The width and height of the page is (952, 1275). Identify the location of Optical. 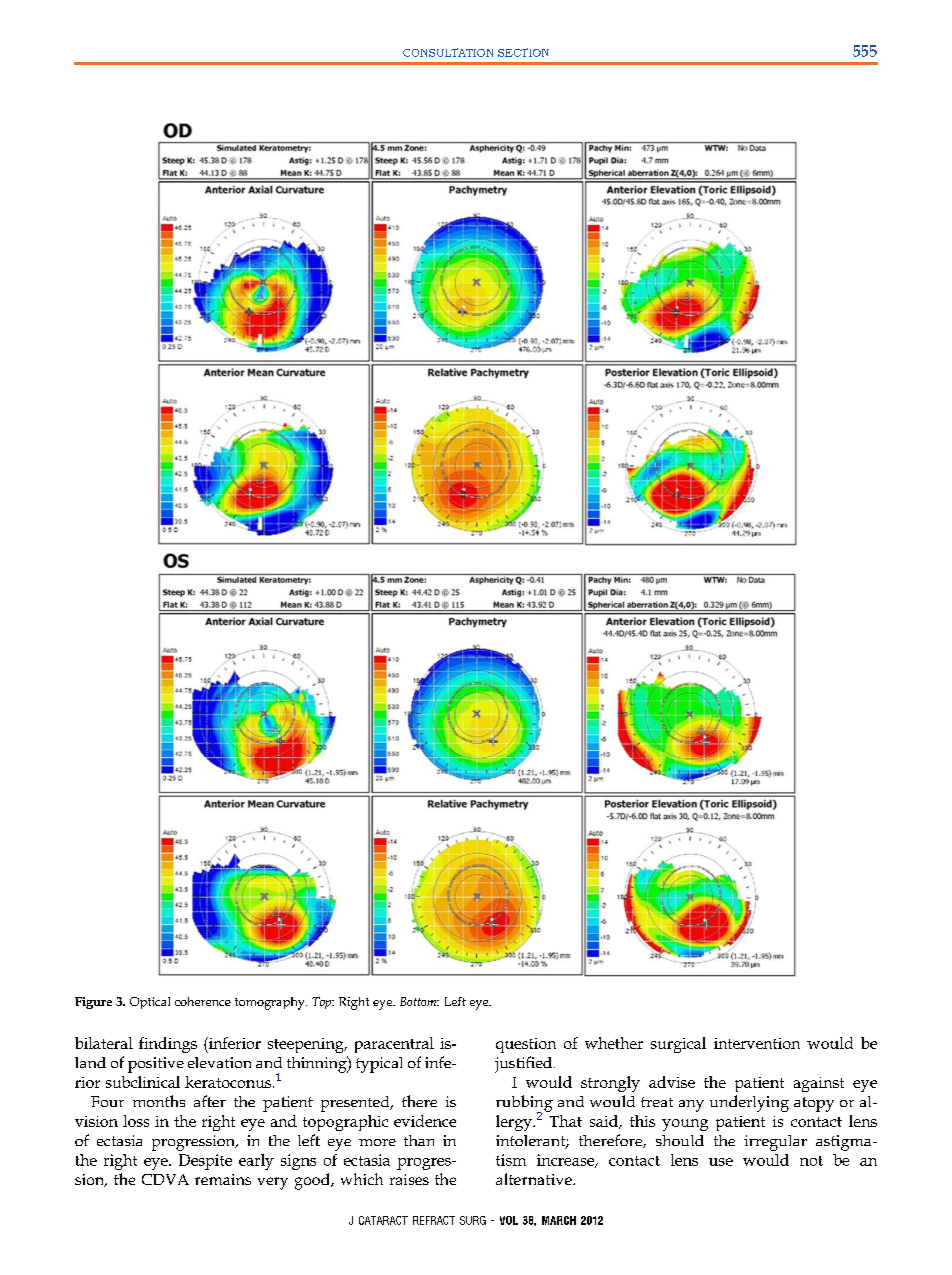
(150, 1003).
